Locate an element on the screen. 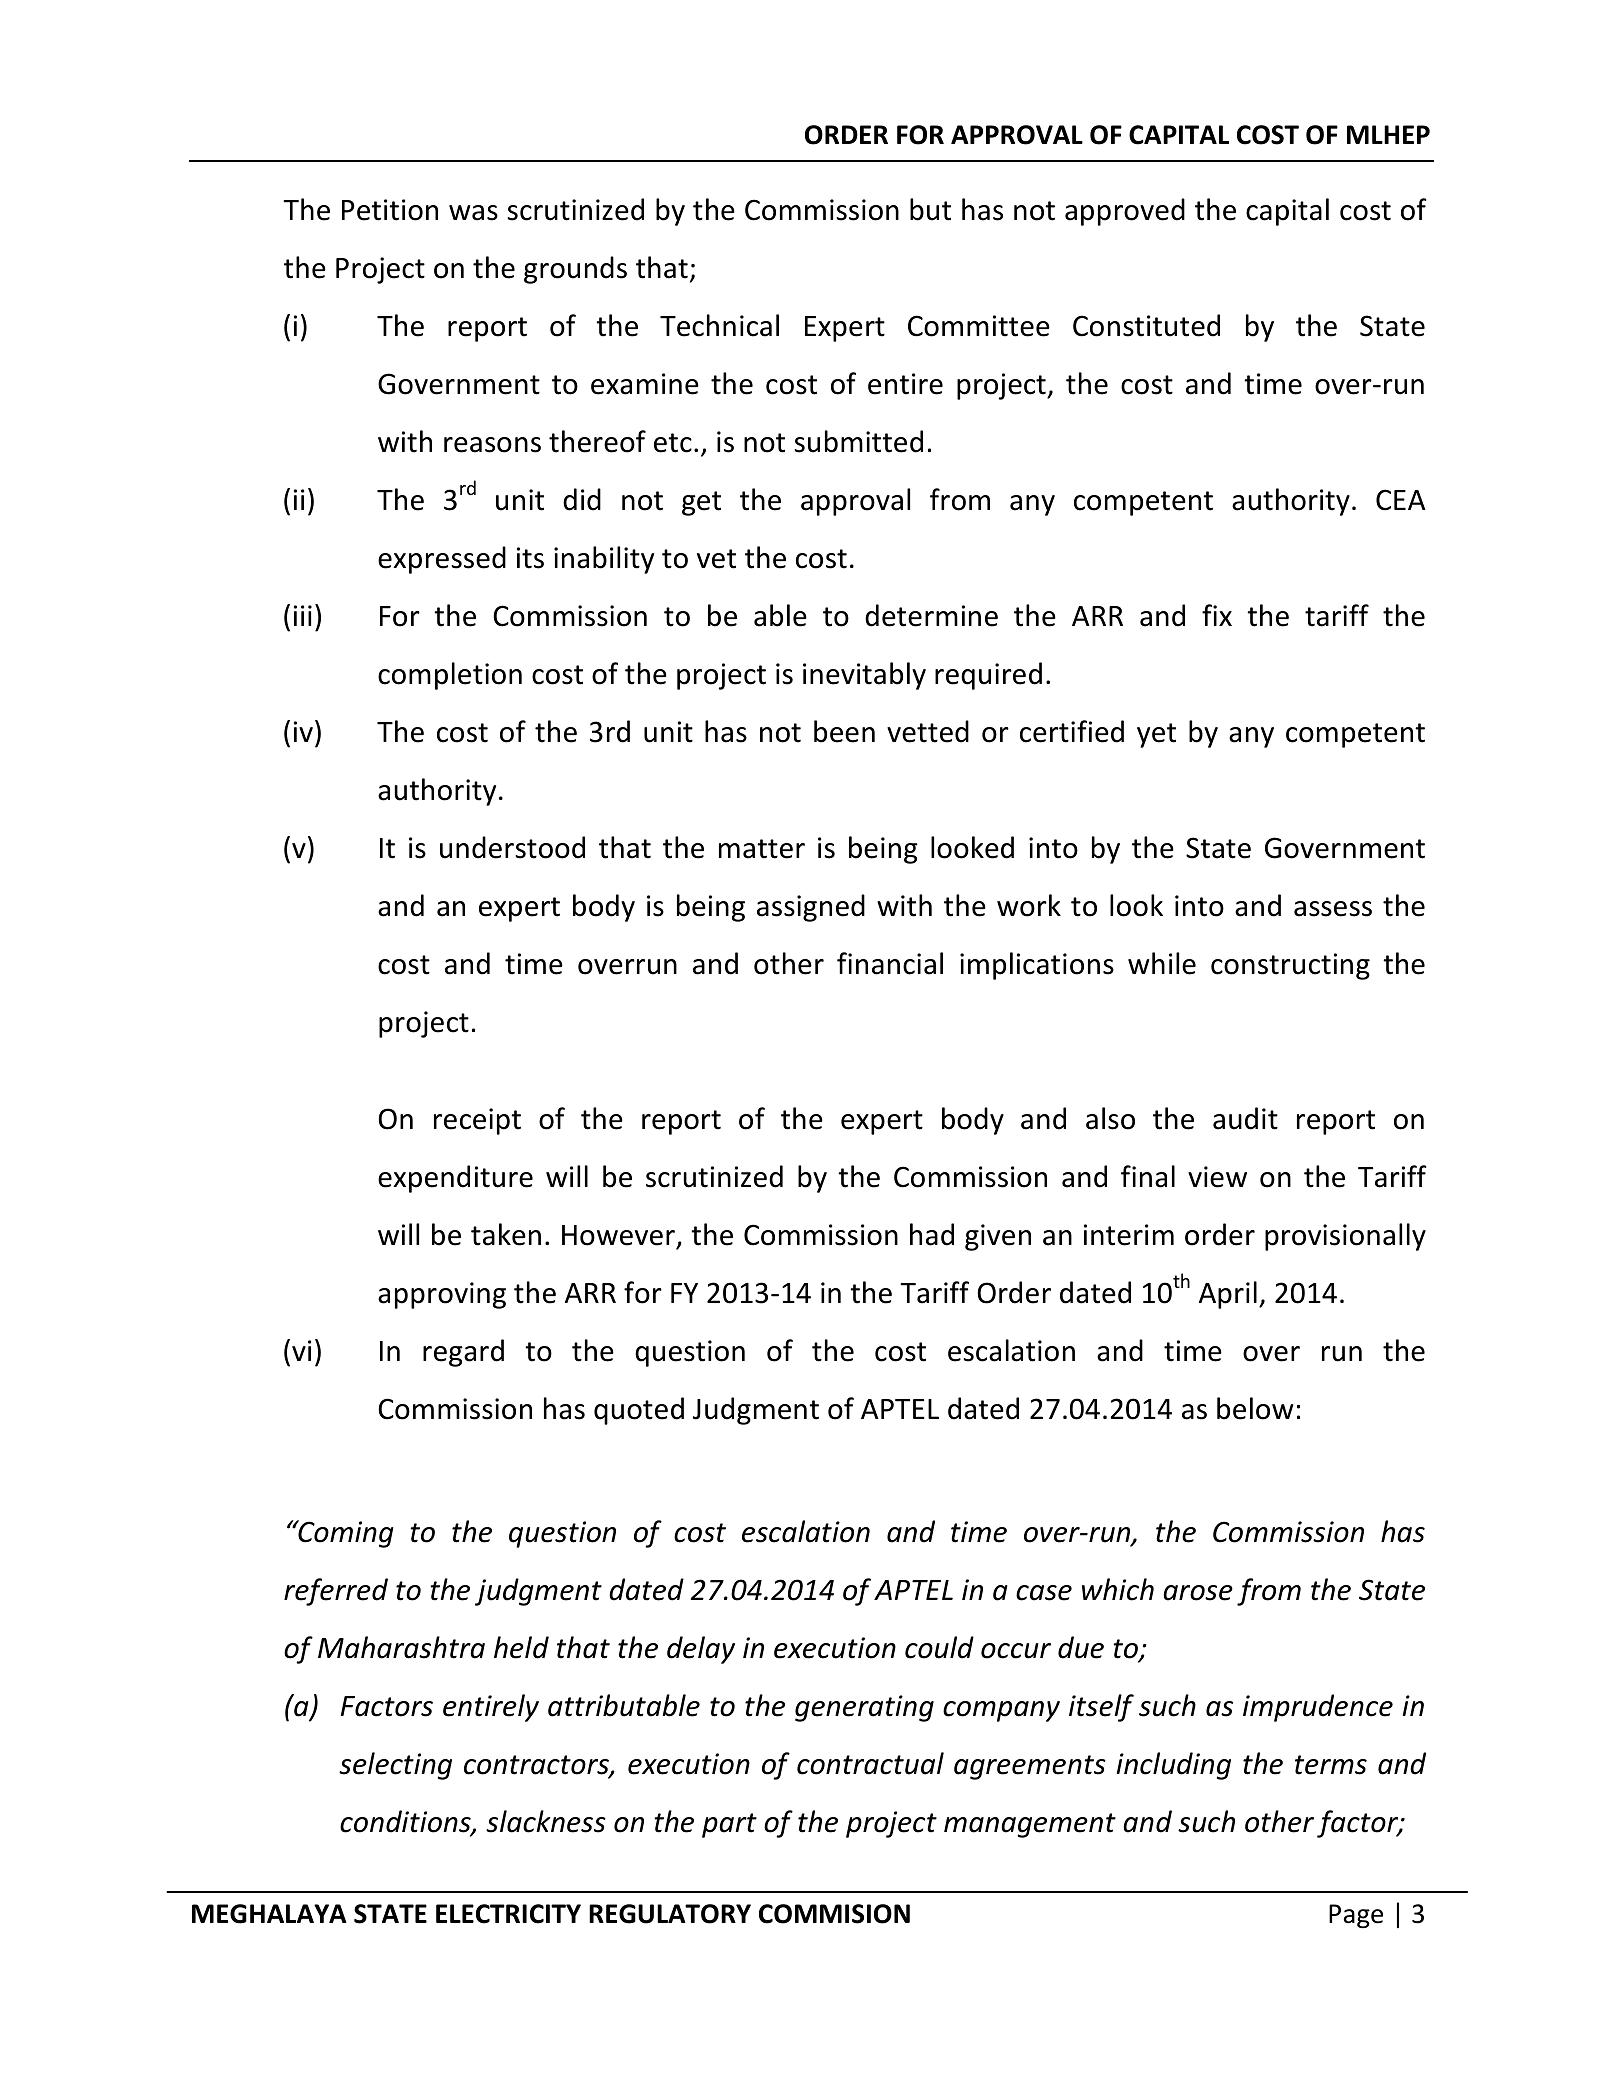 The height and width of the screenshot is (2091, 1616). conditions is located at coordinates (406, 1822).
